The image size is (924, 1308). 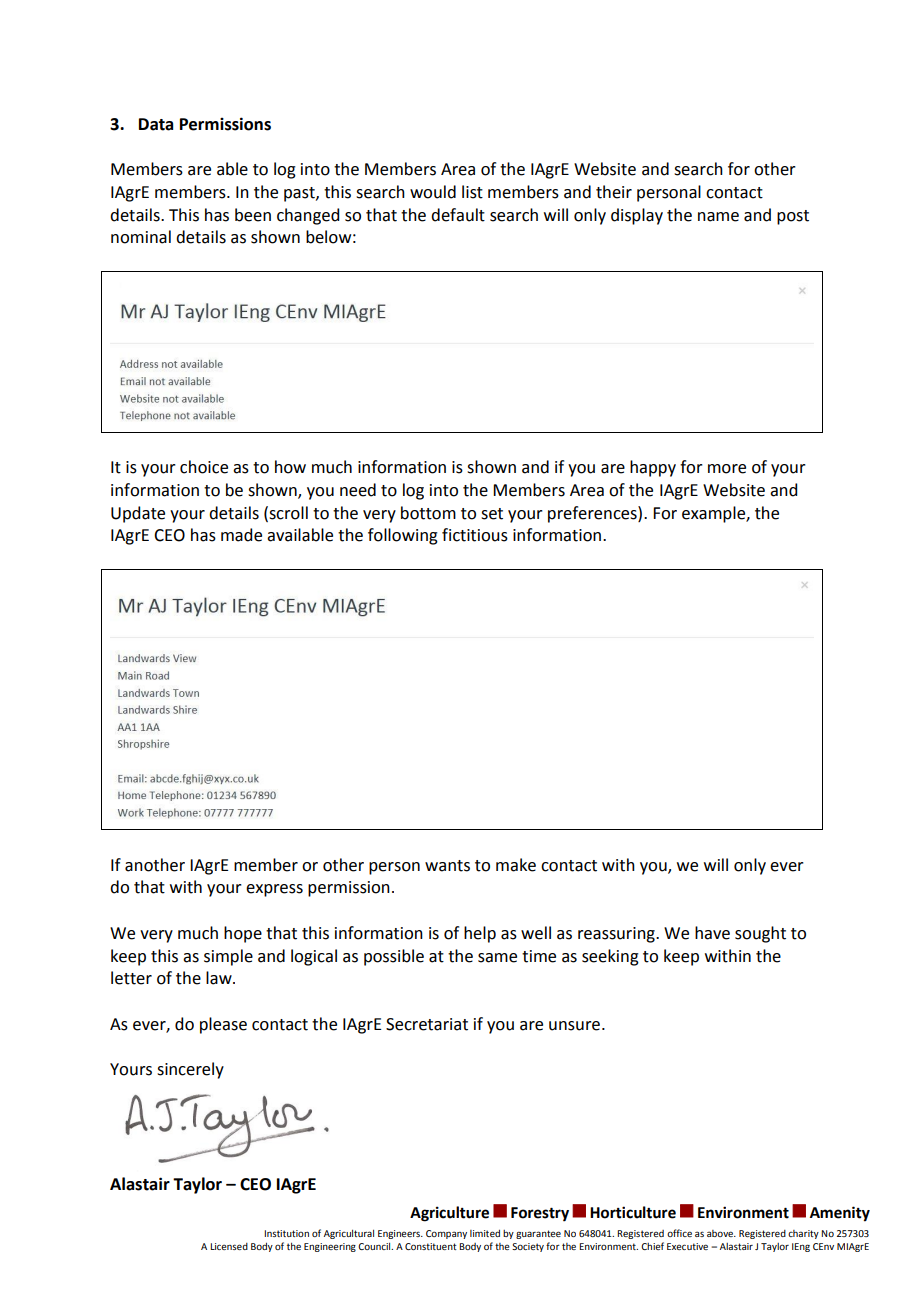 I want to click on sought, so click(x=760, y=934).
